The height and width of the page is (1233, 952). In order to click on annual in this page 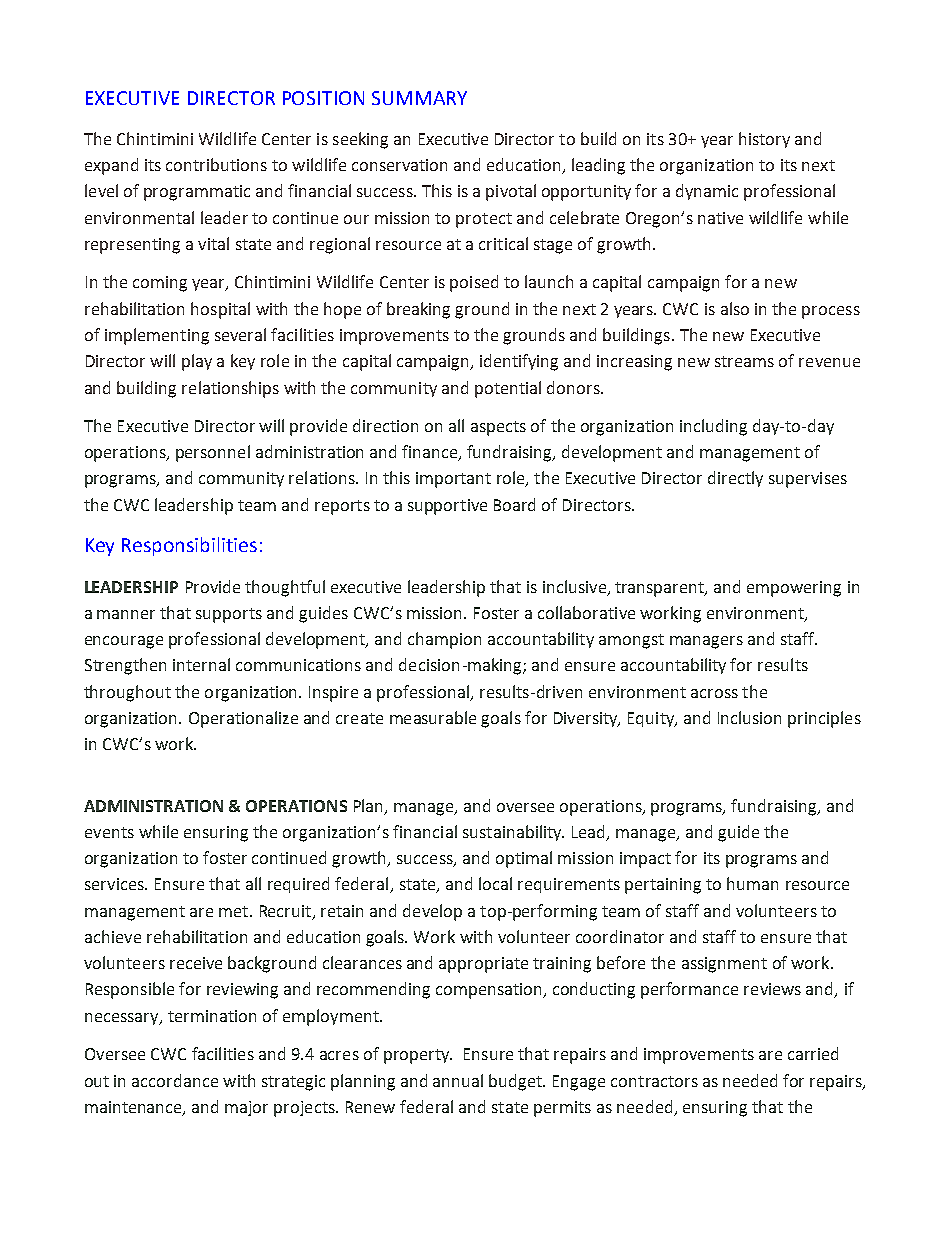, I will do `click(458, 1080)`.
